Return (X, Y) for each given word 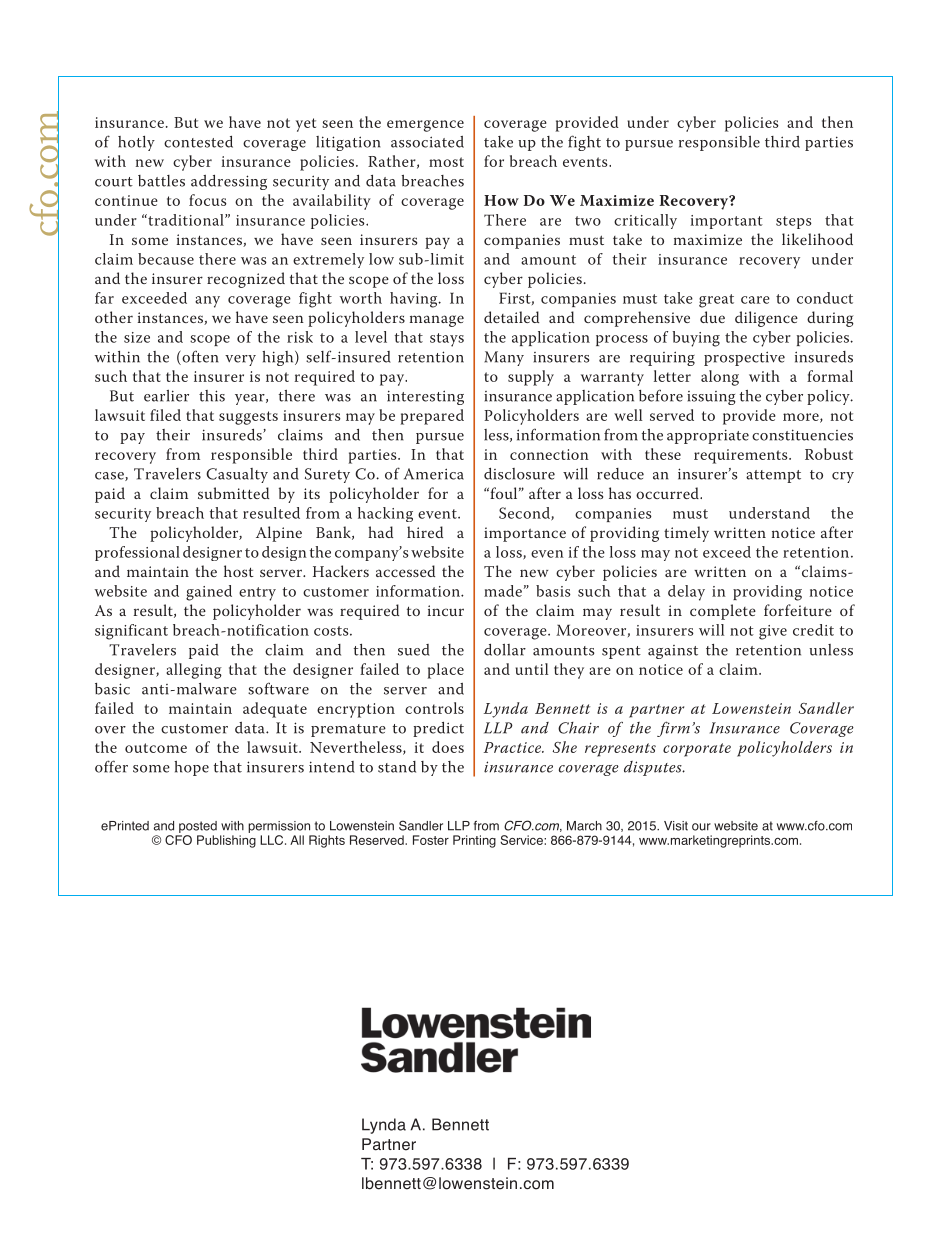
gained (209, 593)
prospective (744, 358)
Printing (474, 841)
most (446, 162)
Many (504, 358)
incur (446, 610)
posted (198, 827)
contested (198, 142)
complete (723, 612)
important (727, 222)
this (212, 396)
